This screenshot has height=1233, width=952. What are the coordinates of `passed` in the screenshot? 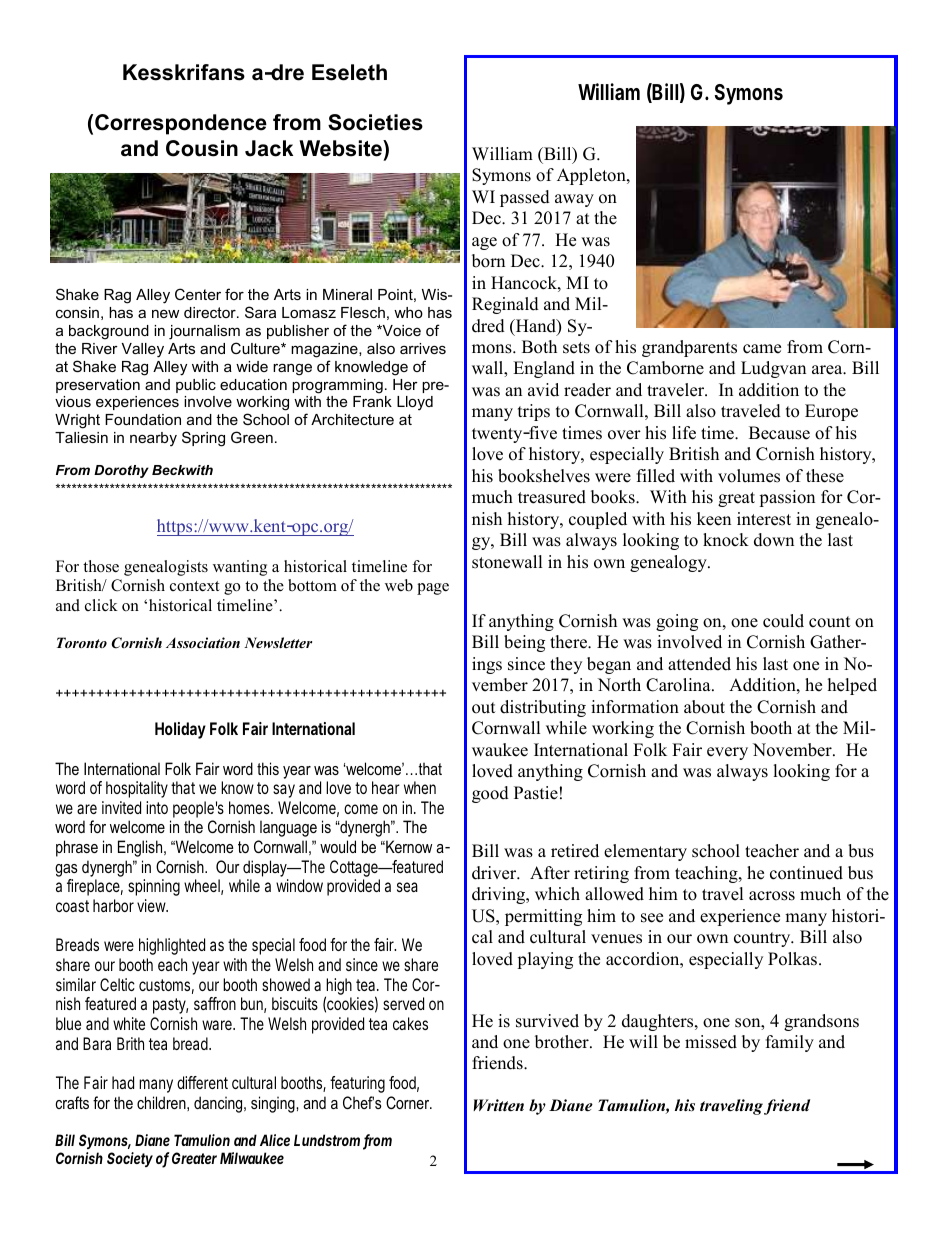 It's located at (525, 198).
